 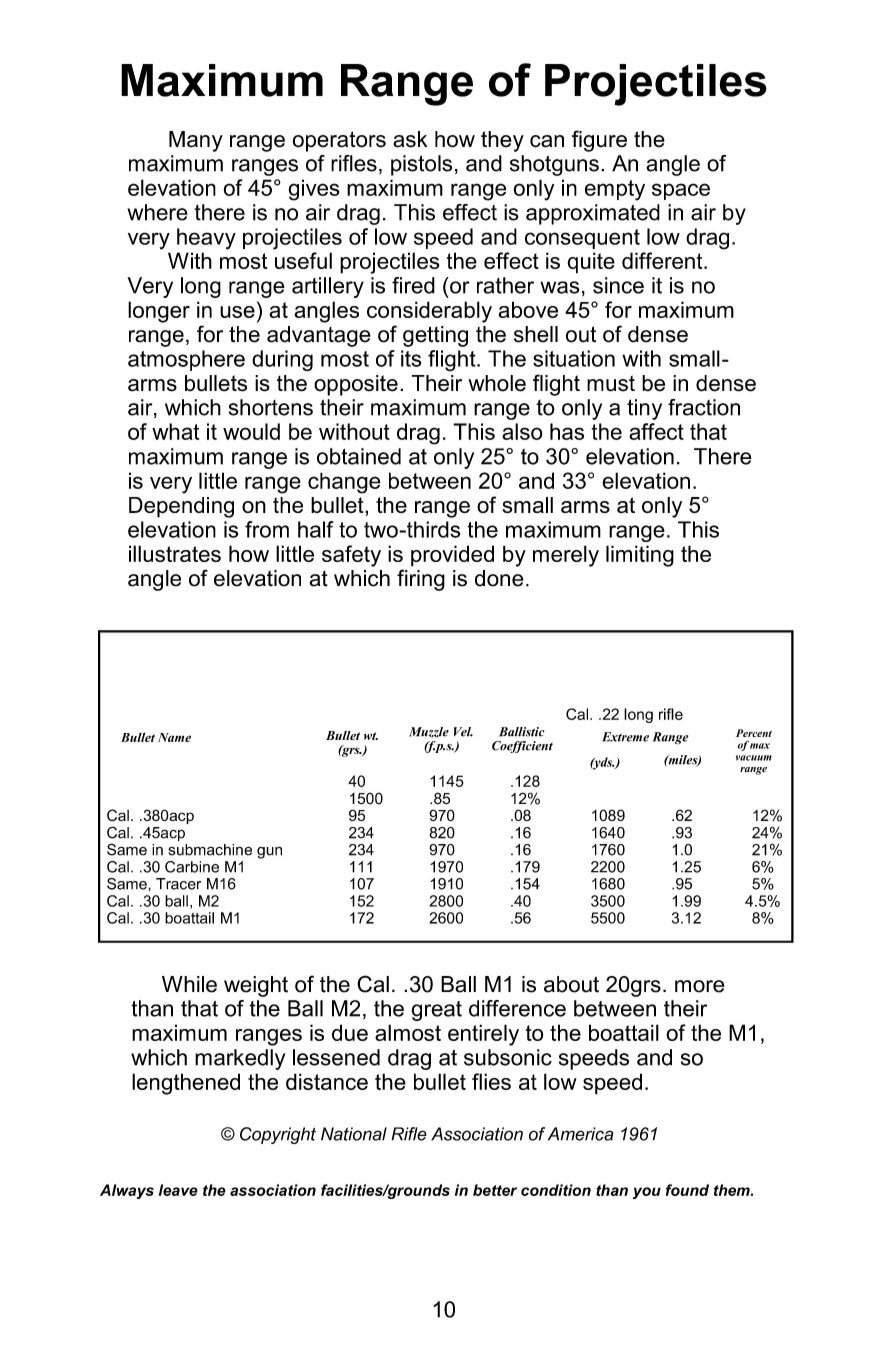 What do you see at coordinates (178, 884) in the page?
I see `Tracer` at bounding box center [178, 884].
